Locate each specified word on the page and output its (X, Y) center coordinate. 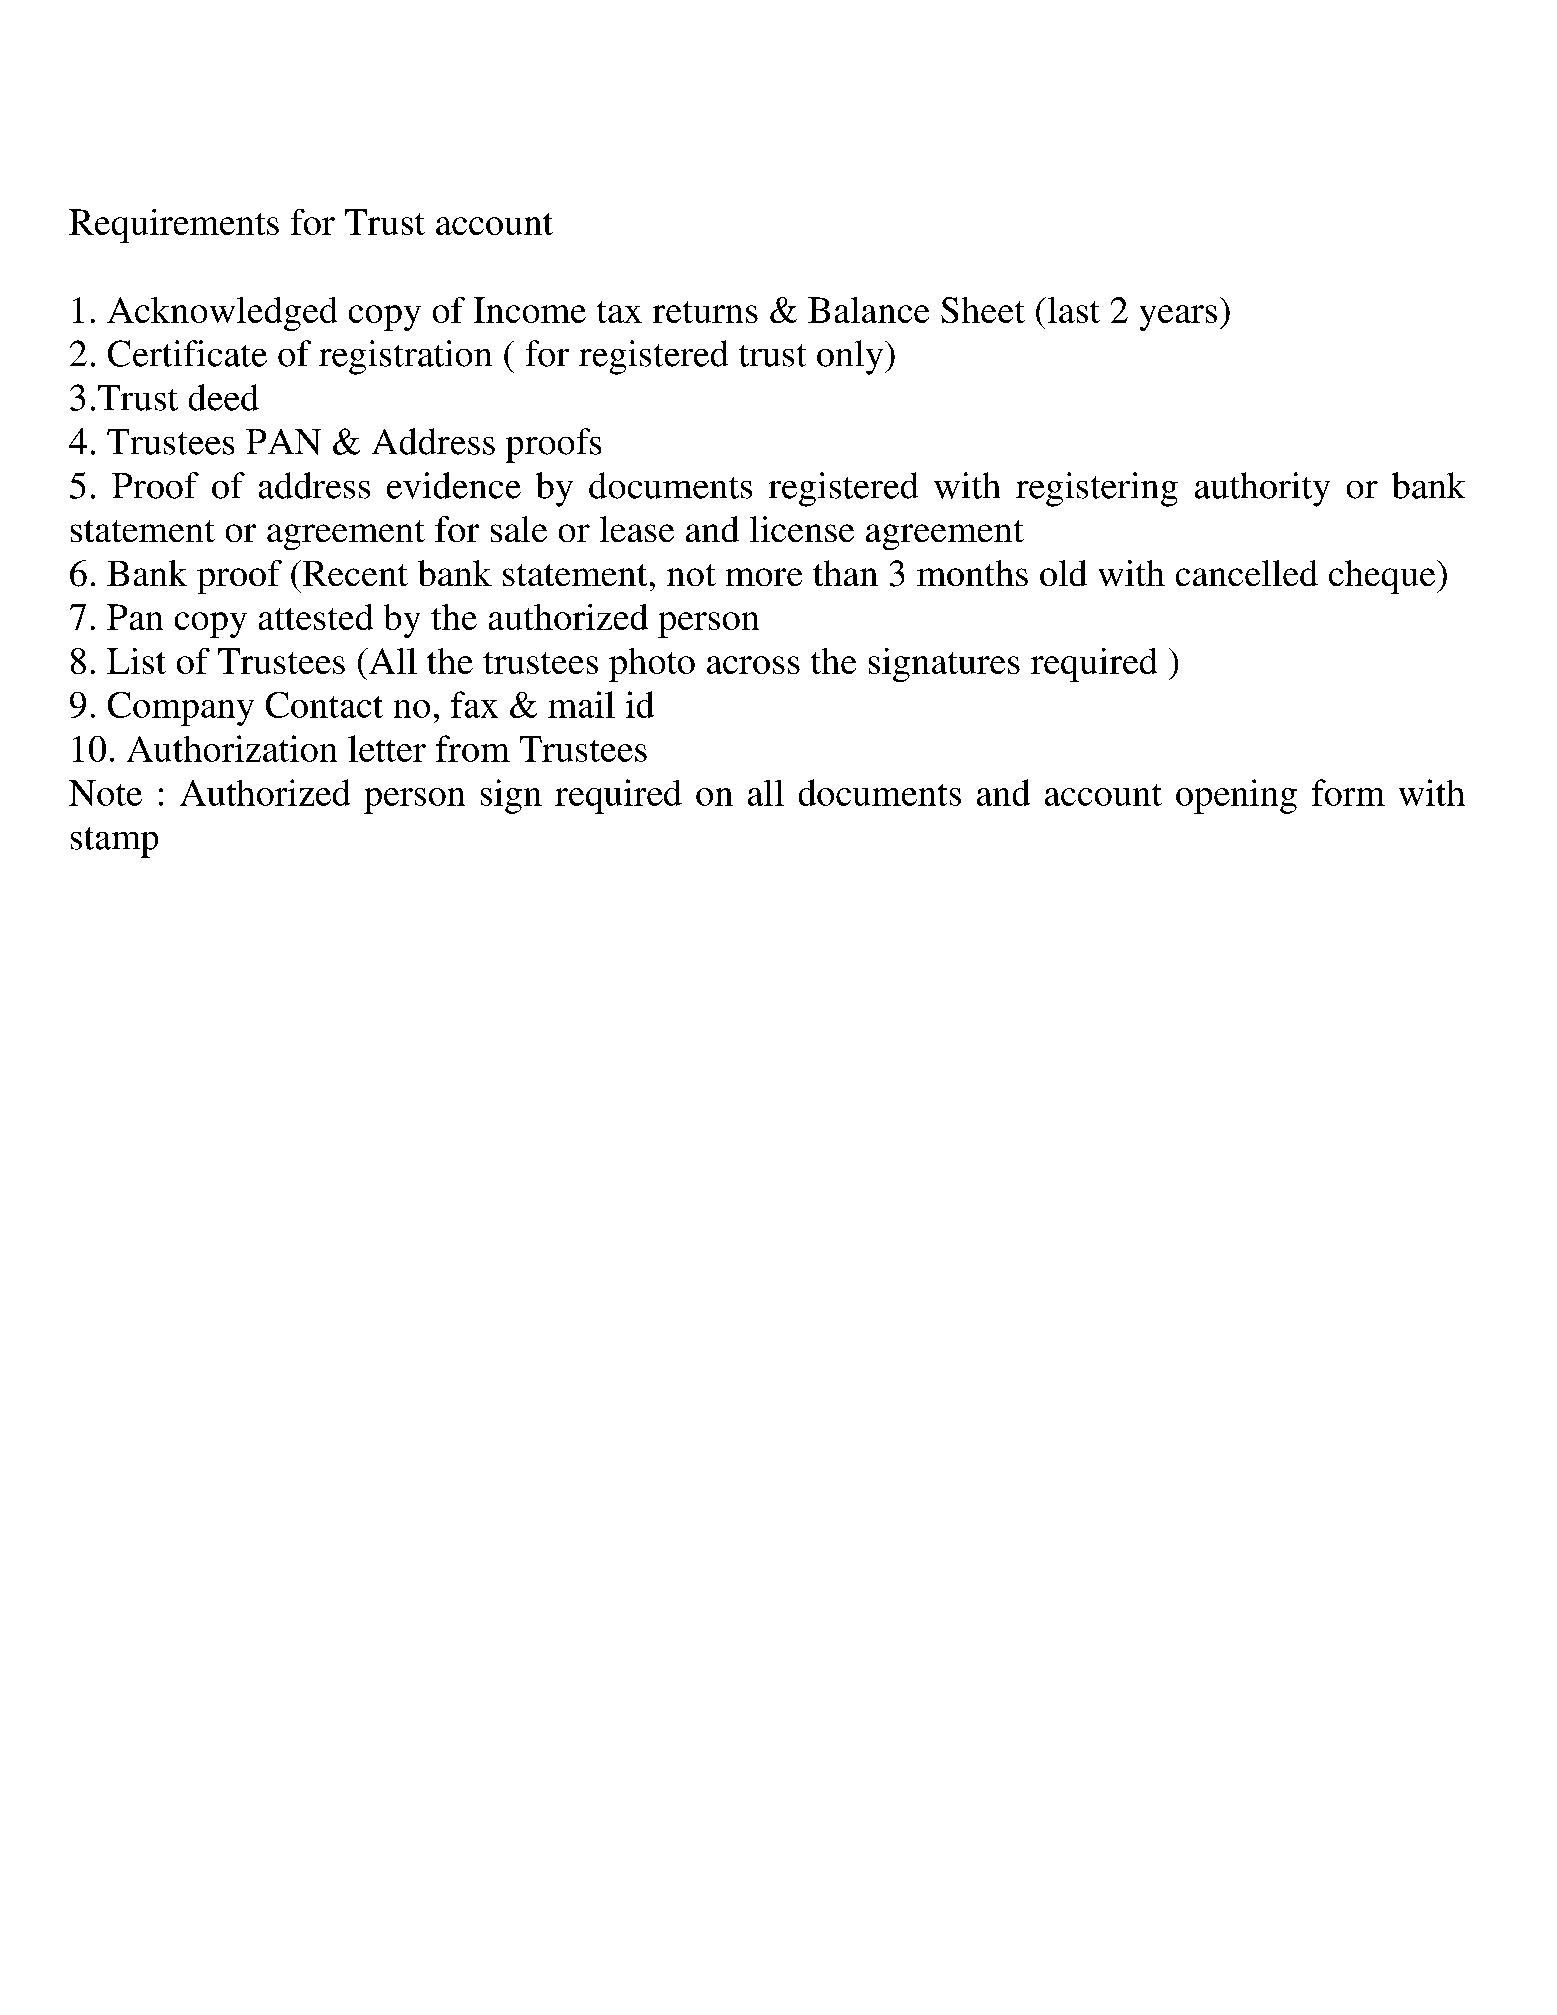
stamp (114, 842)
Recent (354, 573)
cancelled (1247, 573)
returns (705, 312)
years (1178, 318)
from (473, 748)
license (802, 529)
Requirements (174, 226)
